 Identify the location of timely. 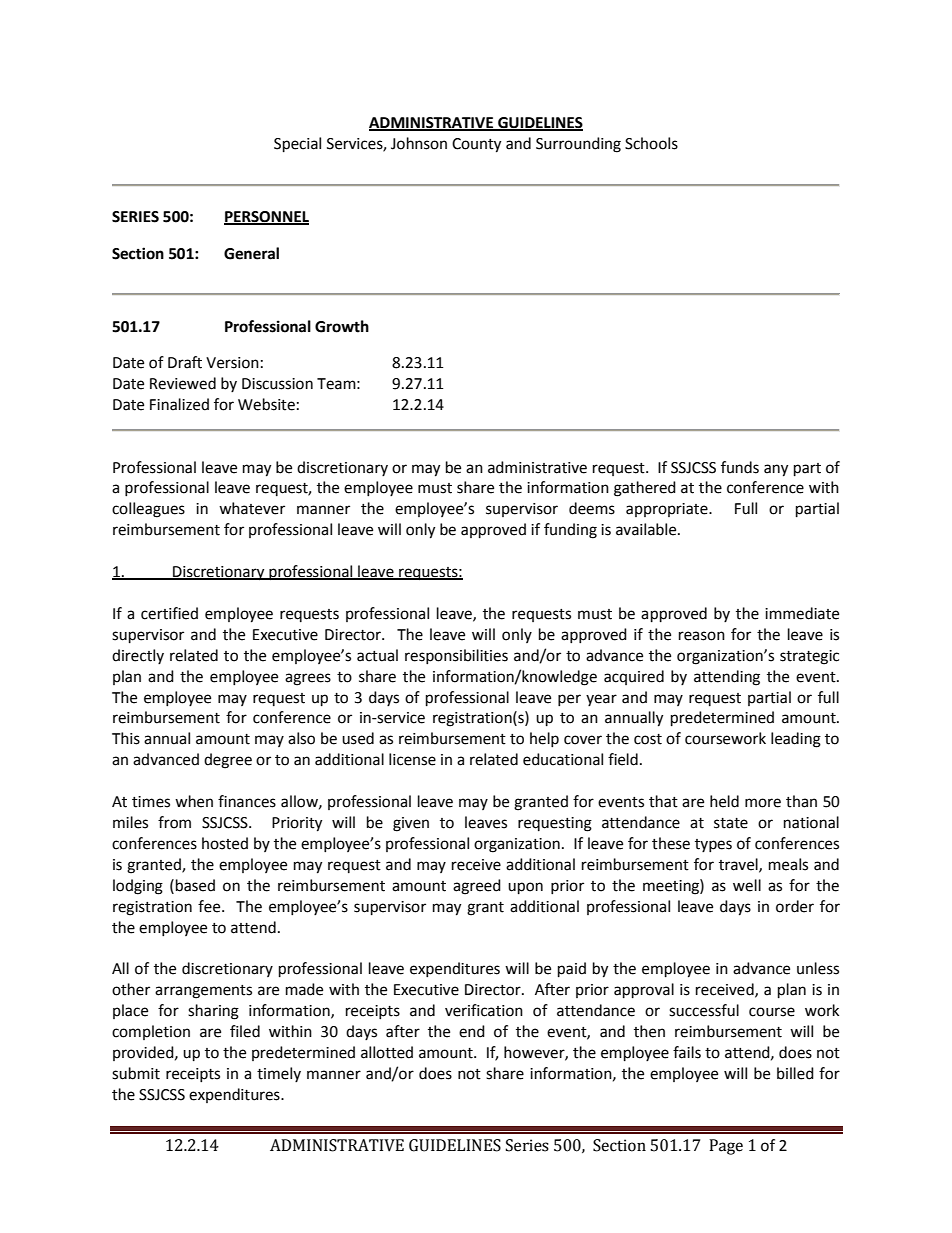
(279, 1074).
